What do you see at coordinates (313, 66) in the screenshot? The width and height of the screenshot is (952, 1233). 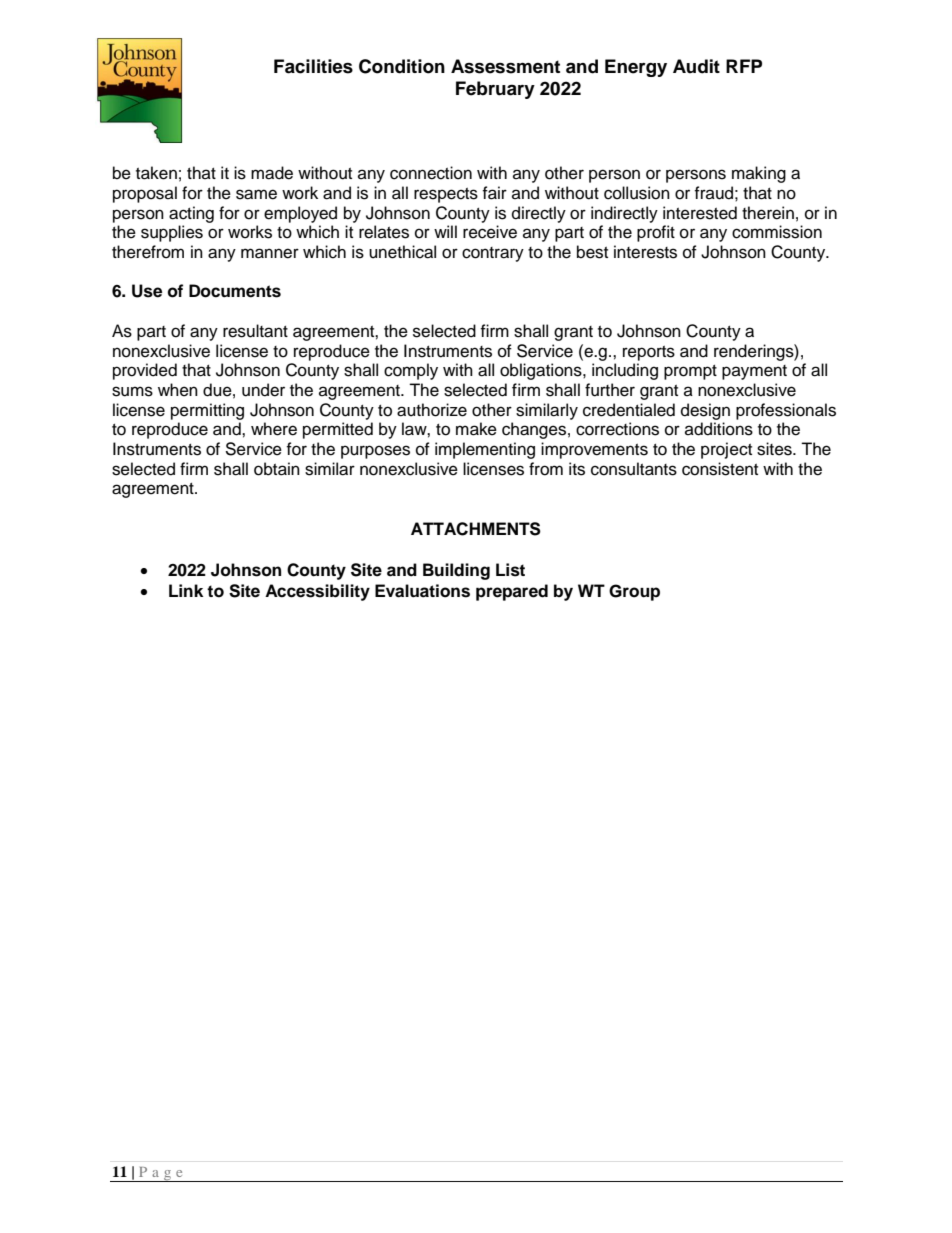 I see `Facilities` at bounding box center [313, 66].
